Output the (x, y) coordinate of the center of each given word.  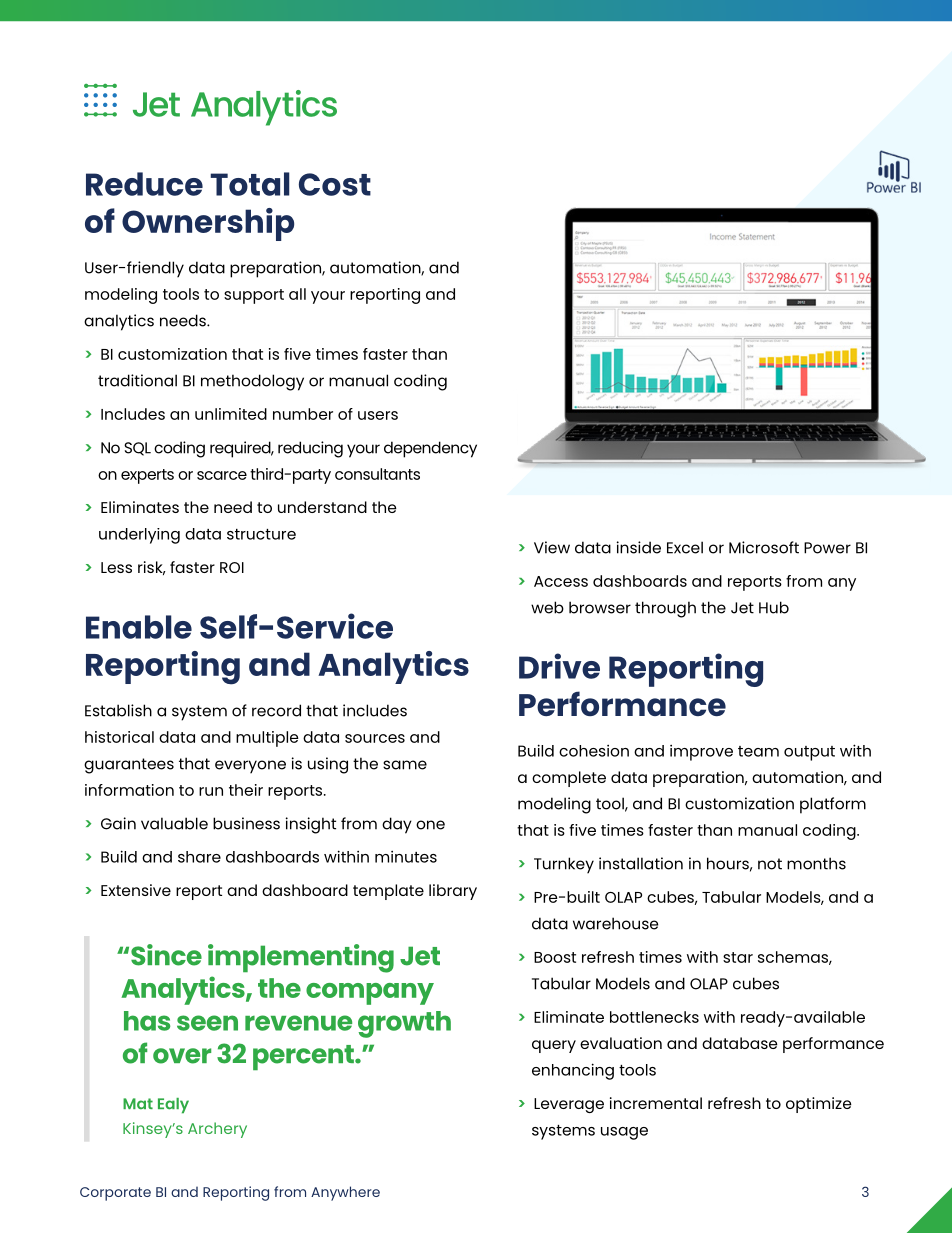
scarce (222, 475)
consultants (377, 474)
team (758, 751)
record (276, 710)
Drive (559, 666)
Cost (335, 184)
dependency (430, 449)
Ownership (208, 224)
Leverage (569, 1105)
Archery (217, 1130)
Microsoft (764, 547)
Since (166, 955)
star (738, 957)
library (453, 892)
